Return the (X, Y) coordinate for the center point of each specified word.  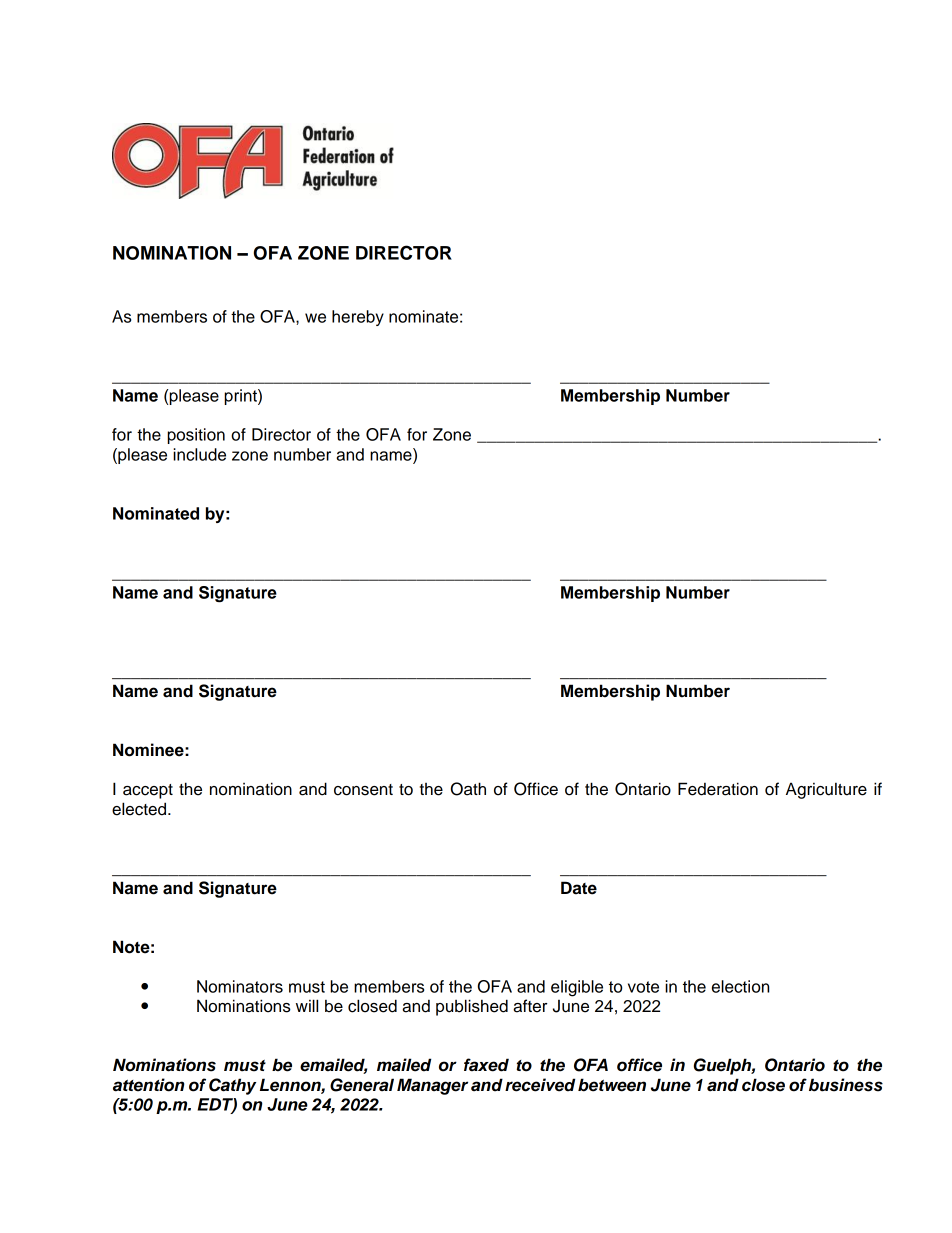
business (846, 1085)
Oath (468, 789)
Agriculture (826, 790)
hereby (358, 318)
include (199, 454)
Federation (718, 789)
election (740, 986)
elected (139, 809)
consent (363, 790)
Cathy (232, 1086)
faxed (486, 1065)
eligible (577, 988)
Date (579, 888)
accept (148, 791)
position (196, 436)
